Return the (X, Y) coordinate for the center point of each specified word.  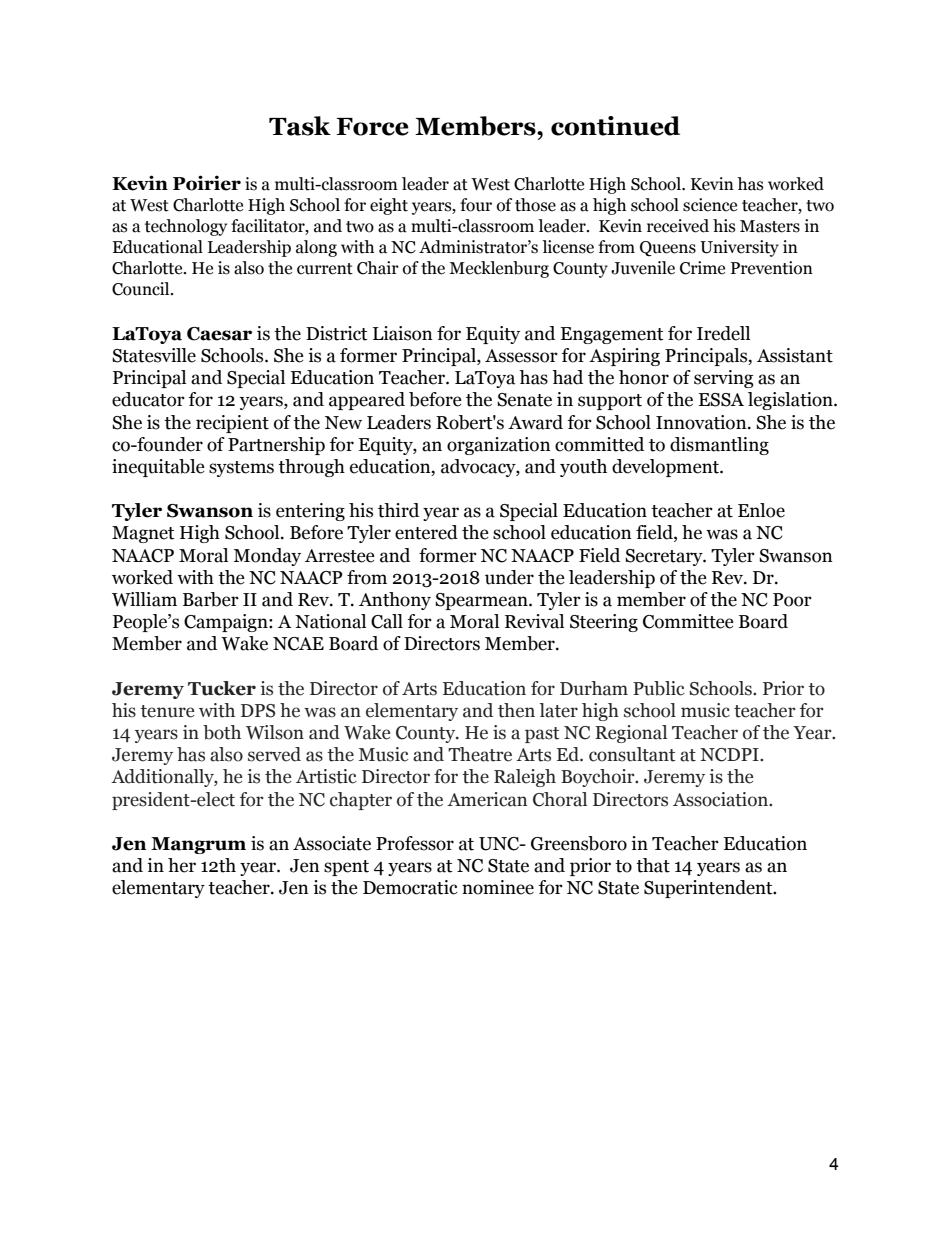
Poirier (207, 183)
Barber (211, 599)
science (710, 205)
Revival (534, 621)
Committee (688, 621)
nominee (498, 887)
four (476, 205)
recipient (232, 424)
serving (724, 379)
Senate (524, 400)
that (653, 865)
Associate (332, 843)
